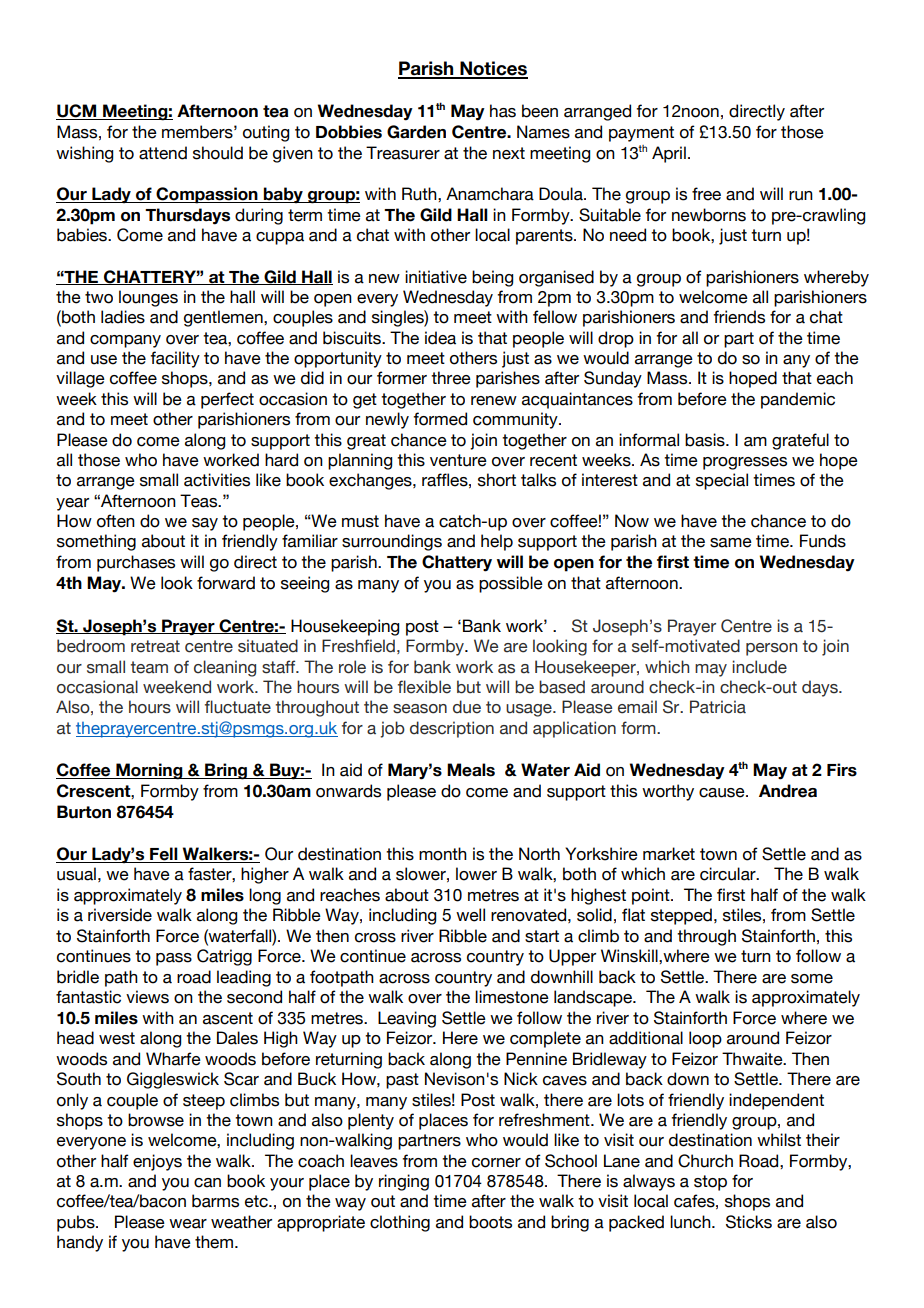  Describe the element at coordinates (163, 153) in the image. I see `attend` at that location.
